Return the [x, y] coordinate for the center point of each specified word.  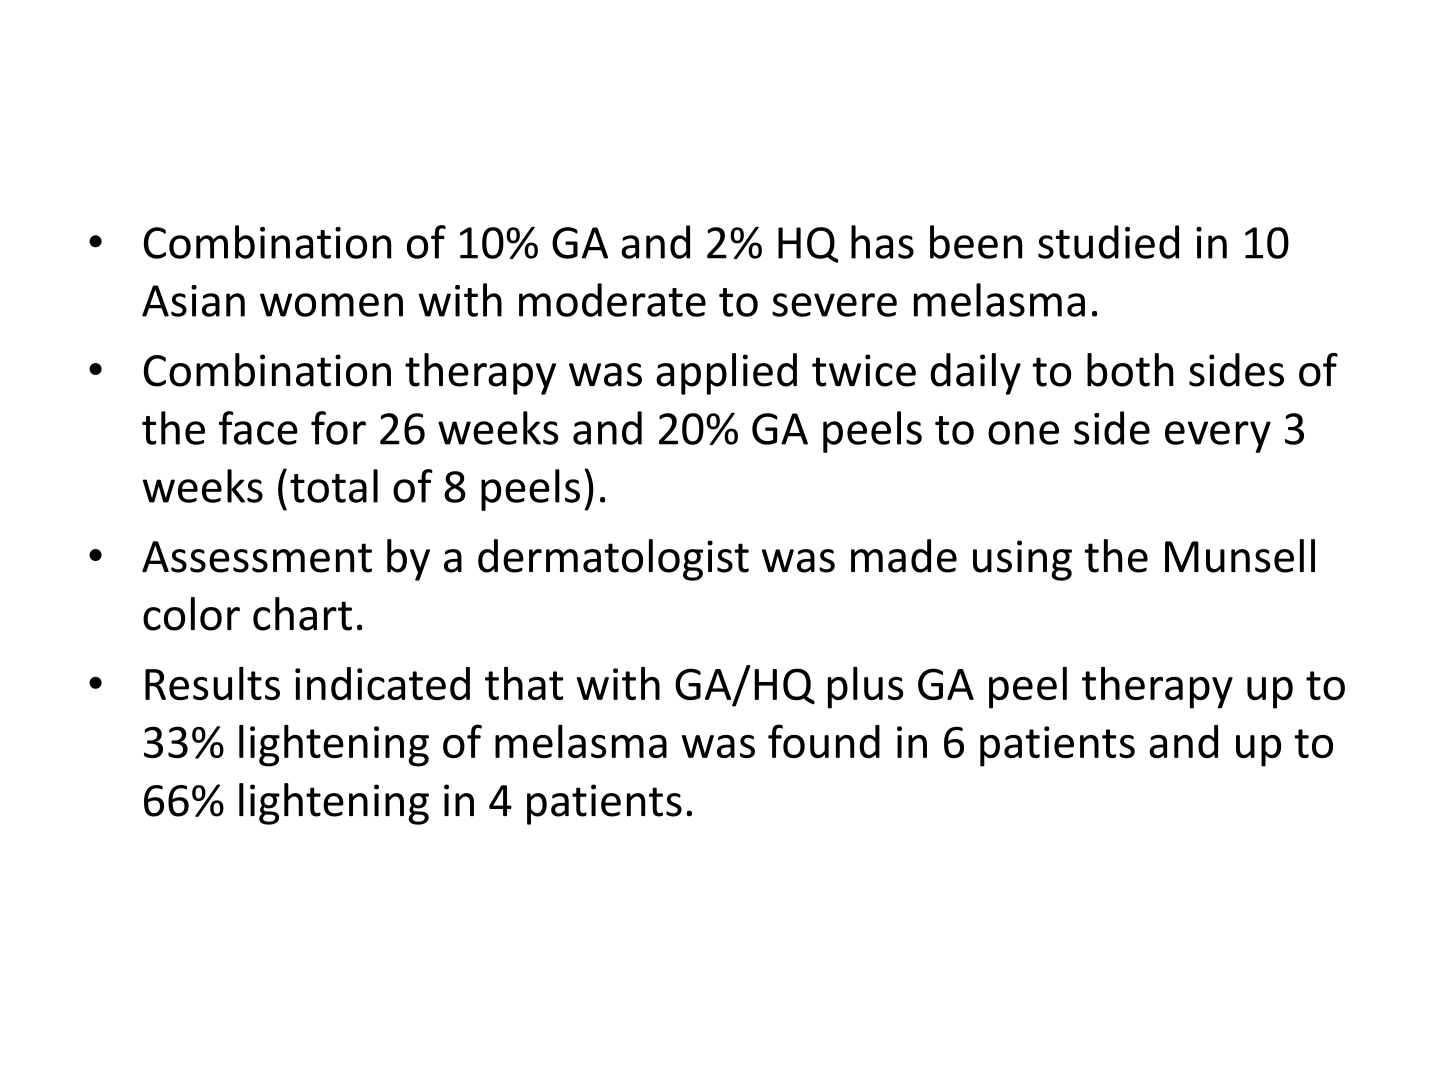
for [338, 428]
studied [1108, 242]
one [1023, 433]
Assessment [257, 557]
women [331, 305]
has [882, 242]
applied [726, 374]
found [824, 741]
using [1022, 560]
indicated [382, 683]
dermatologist [613, 560]
